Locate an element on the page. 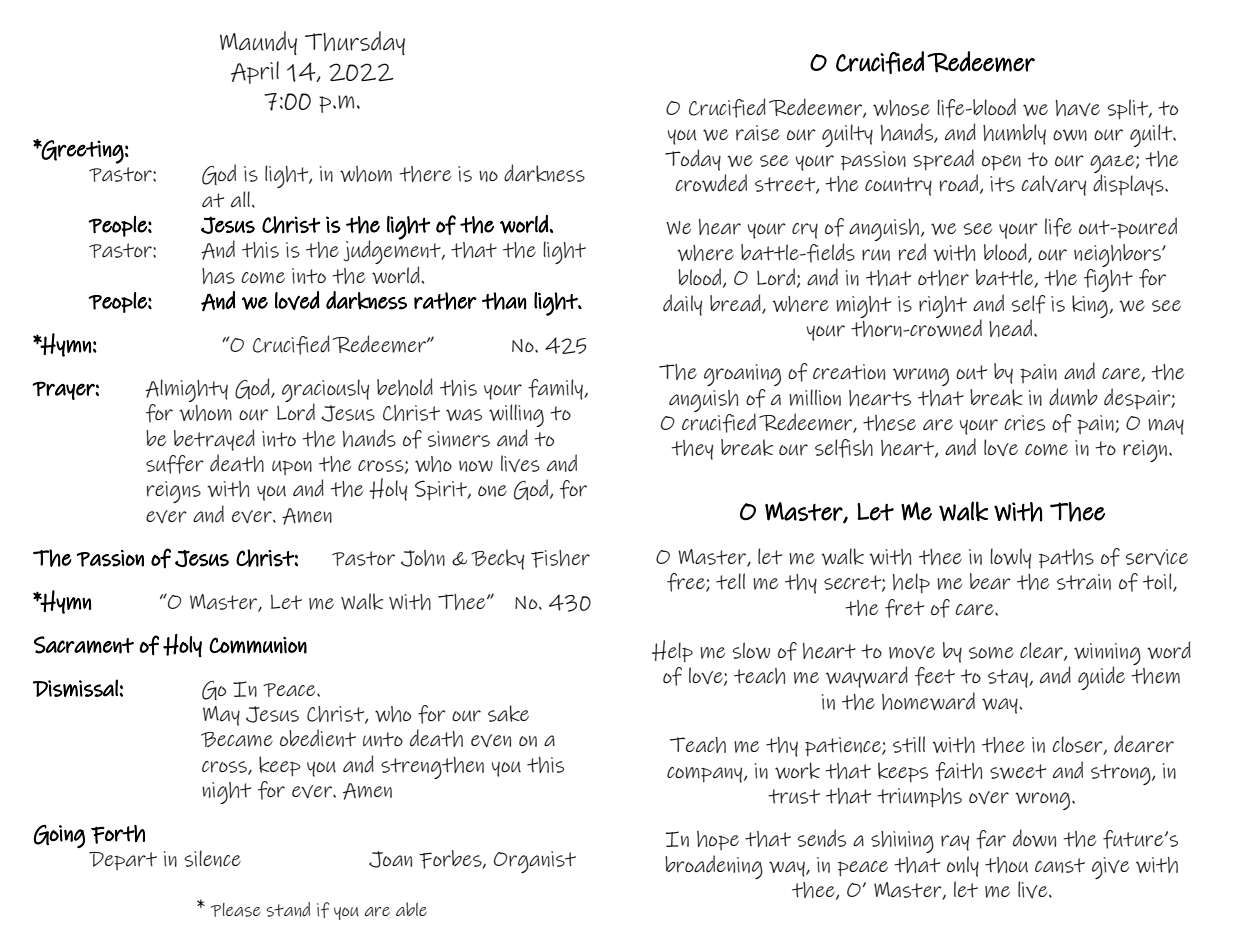 The image size is (1233, 952). canst is located at coordinates (1060, 865).
